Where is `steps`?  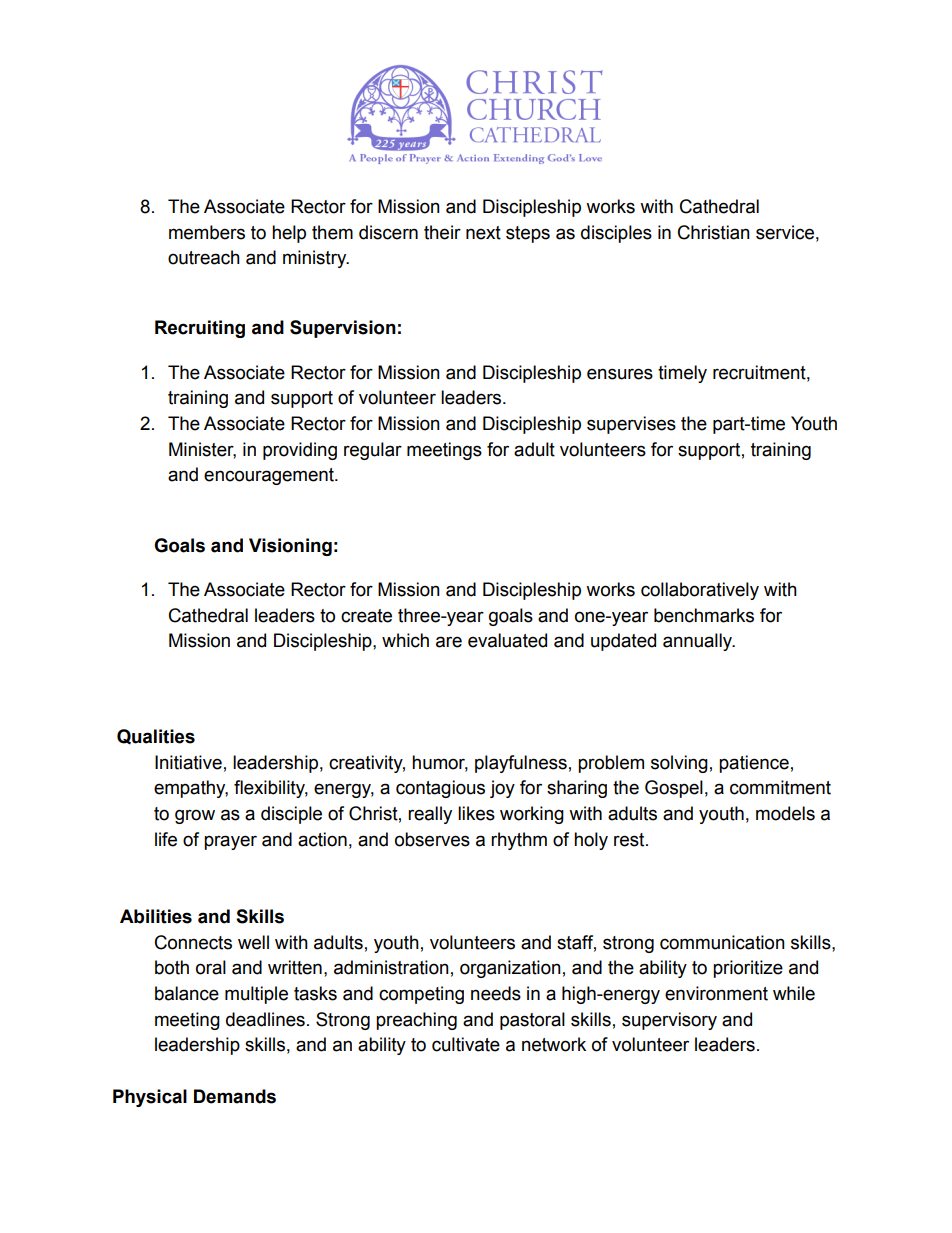 steps is located at coordinates (528, 234).
